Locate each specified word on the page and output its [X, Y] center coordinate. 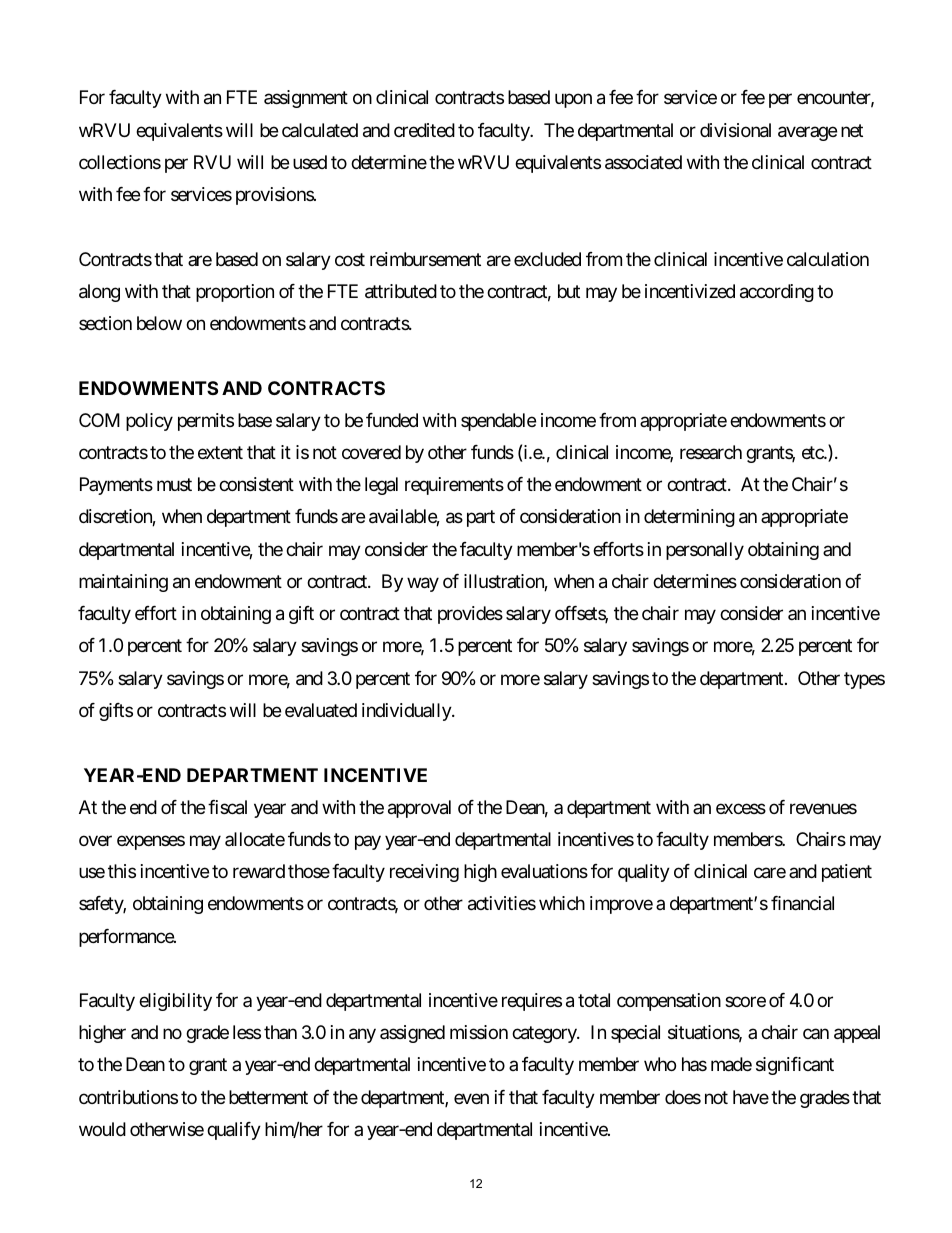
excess [741, 808]
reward [259, 871]
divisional [735, 130]
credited [424, 130]
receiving [424, 873]
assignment [306, 99]
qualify [234, 1131]
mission [479, 1032]
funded [392, 420]
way [423, 584]
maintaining [123, 583]
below [159, 323]
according [777, 293]
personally [705, 551]
